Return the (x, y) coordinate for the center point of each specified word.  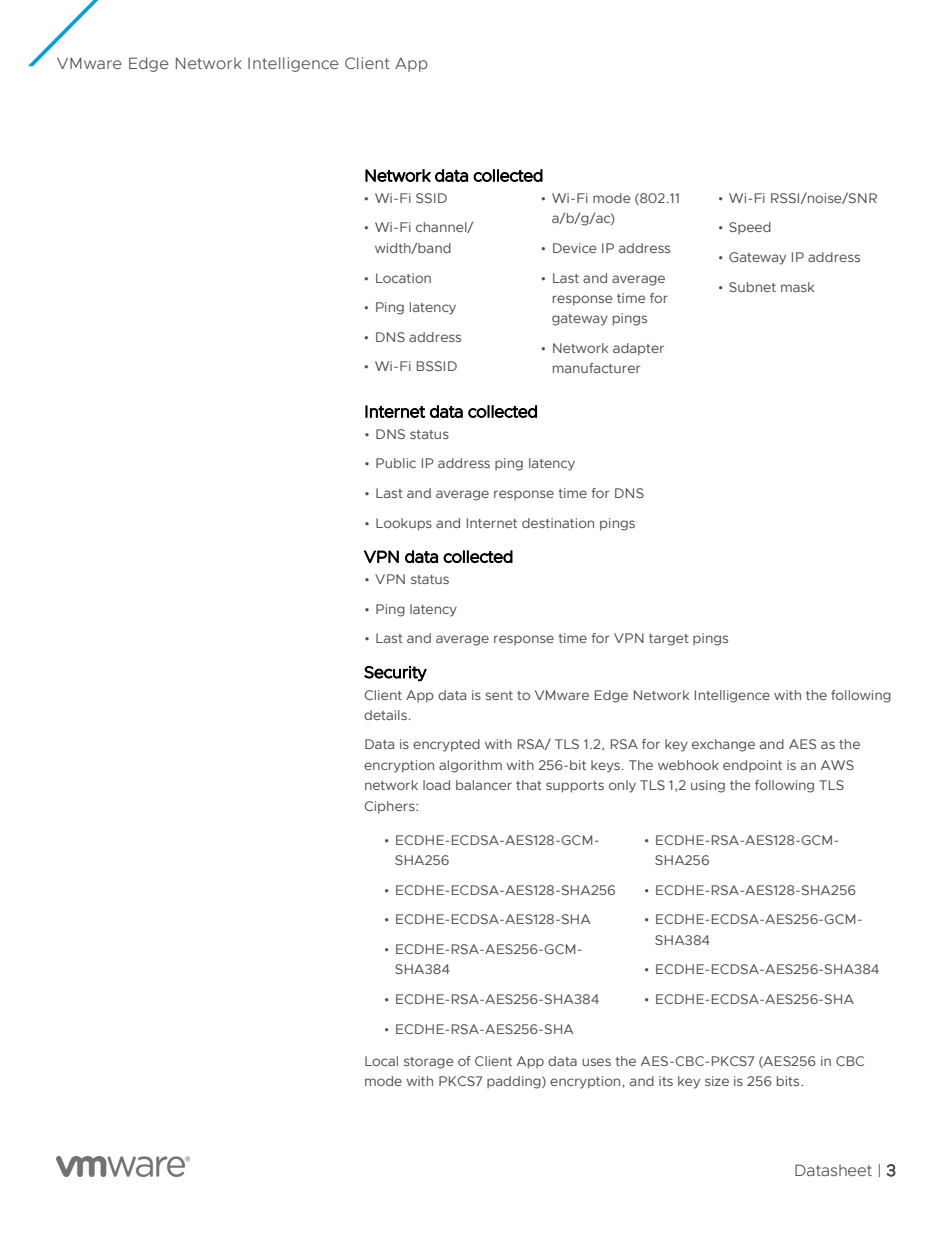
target (669, 640)
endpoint (752, 766)
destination (558, 523)
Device (574, 248)
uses (596, 1062)
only (622, 786)
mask (797, 287)
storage (428, 1063)
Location (403, 278)
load (436, 785)
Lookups (404, 524)
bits (789, 1081)
